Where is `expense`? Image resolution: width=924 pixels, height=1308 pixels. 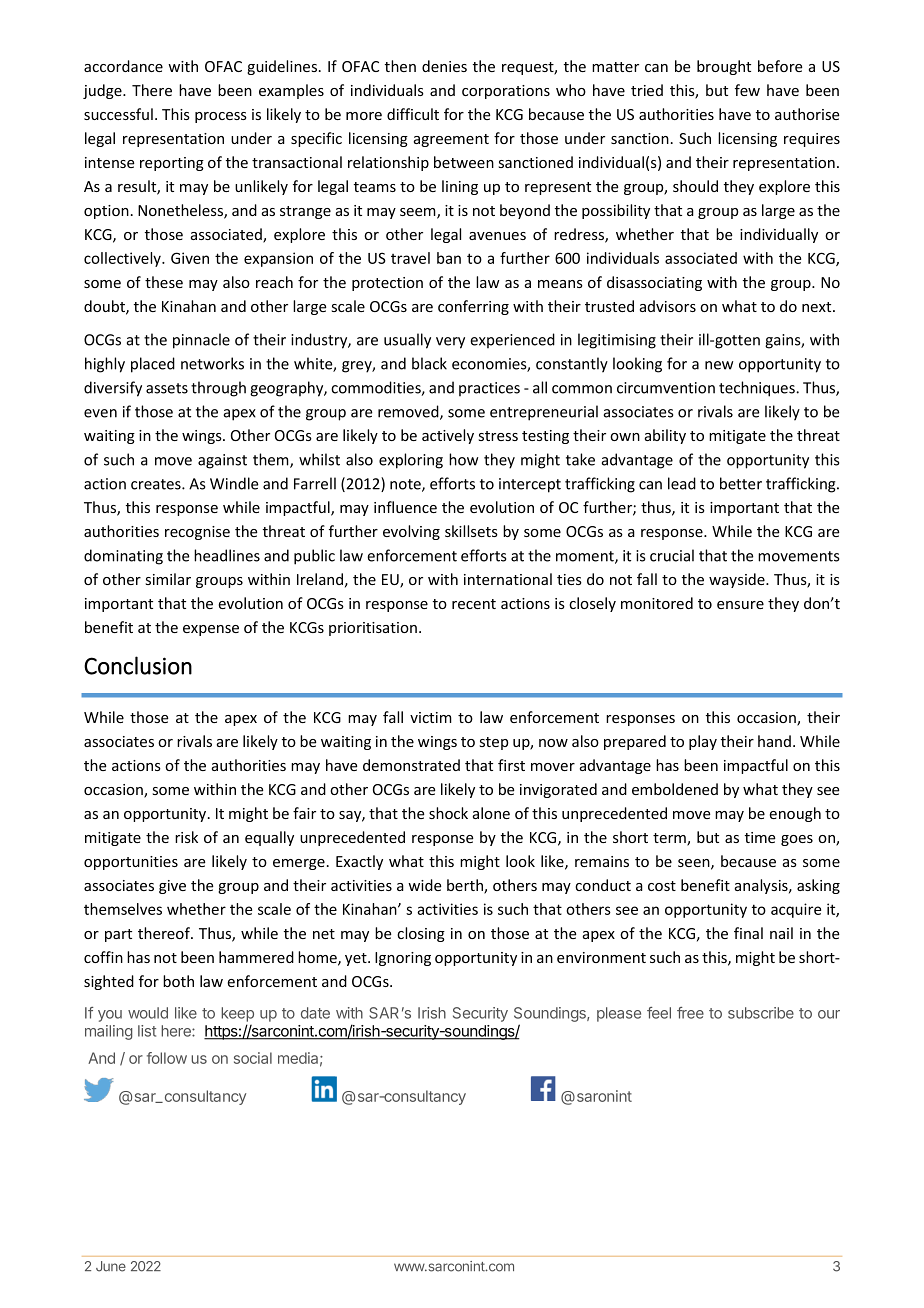
expense is located at coordinates (211, 630).
